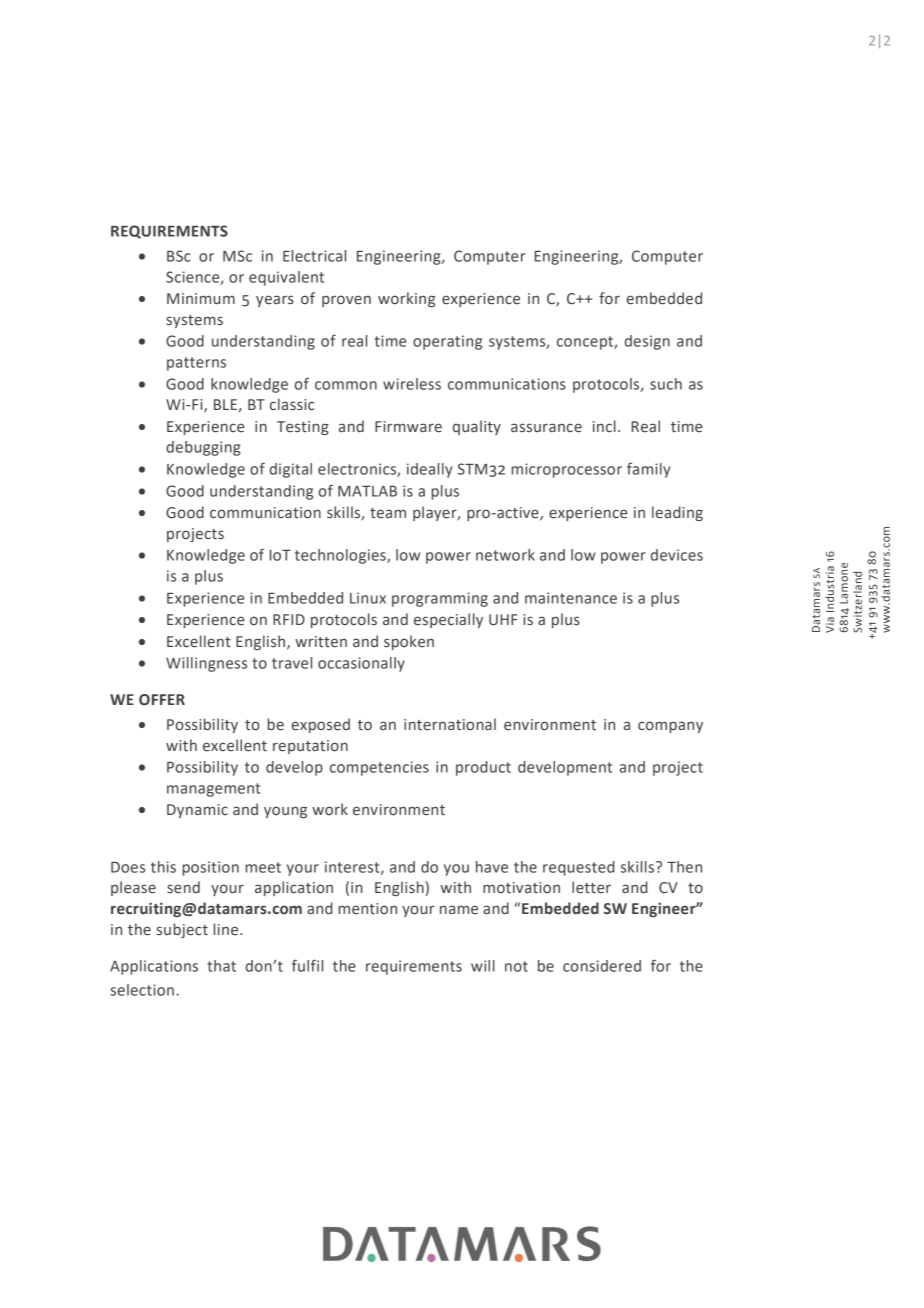 This screenshot has height=1308, width=924. Describe the element at coordinates (221, 966) in the screenshot. I see `that` at that location.
